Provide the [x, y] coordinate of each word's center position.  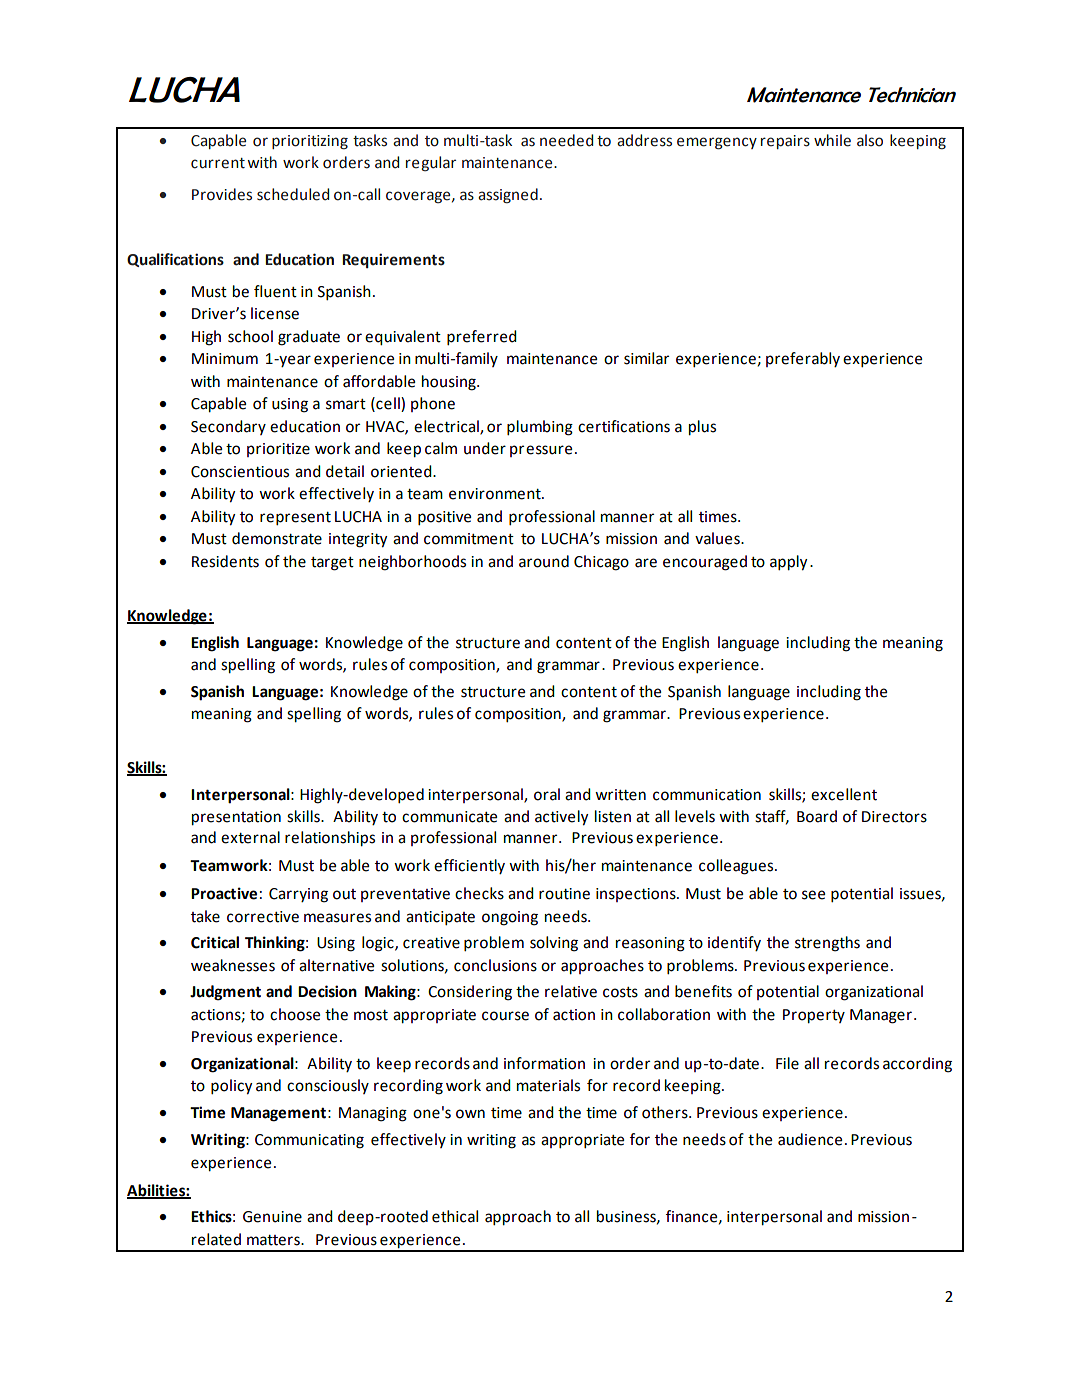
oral [547, 794]
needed [566, 140]
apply [788, 563]
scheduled [293, 194]
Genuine [272, 1217]
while [832, 140]
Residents [225, 561]
